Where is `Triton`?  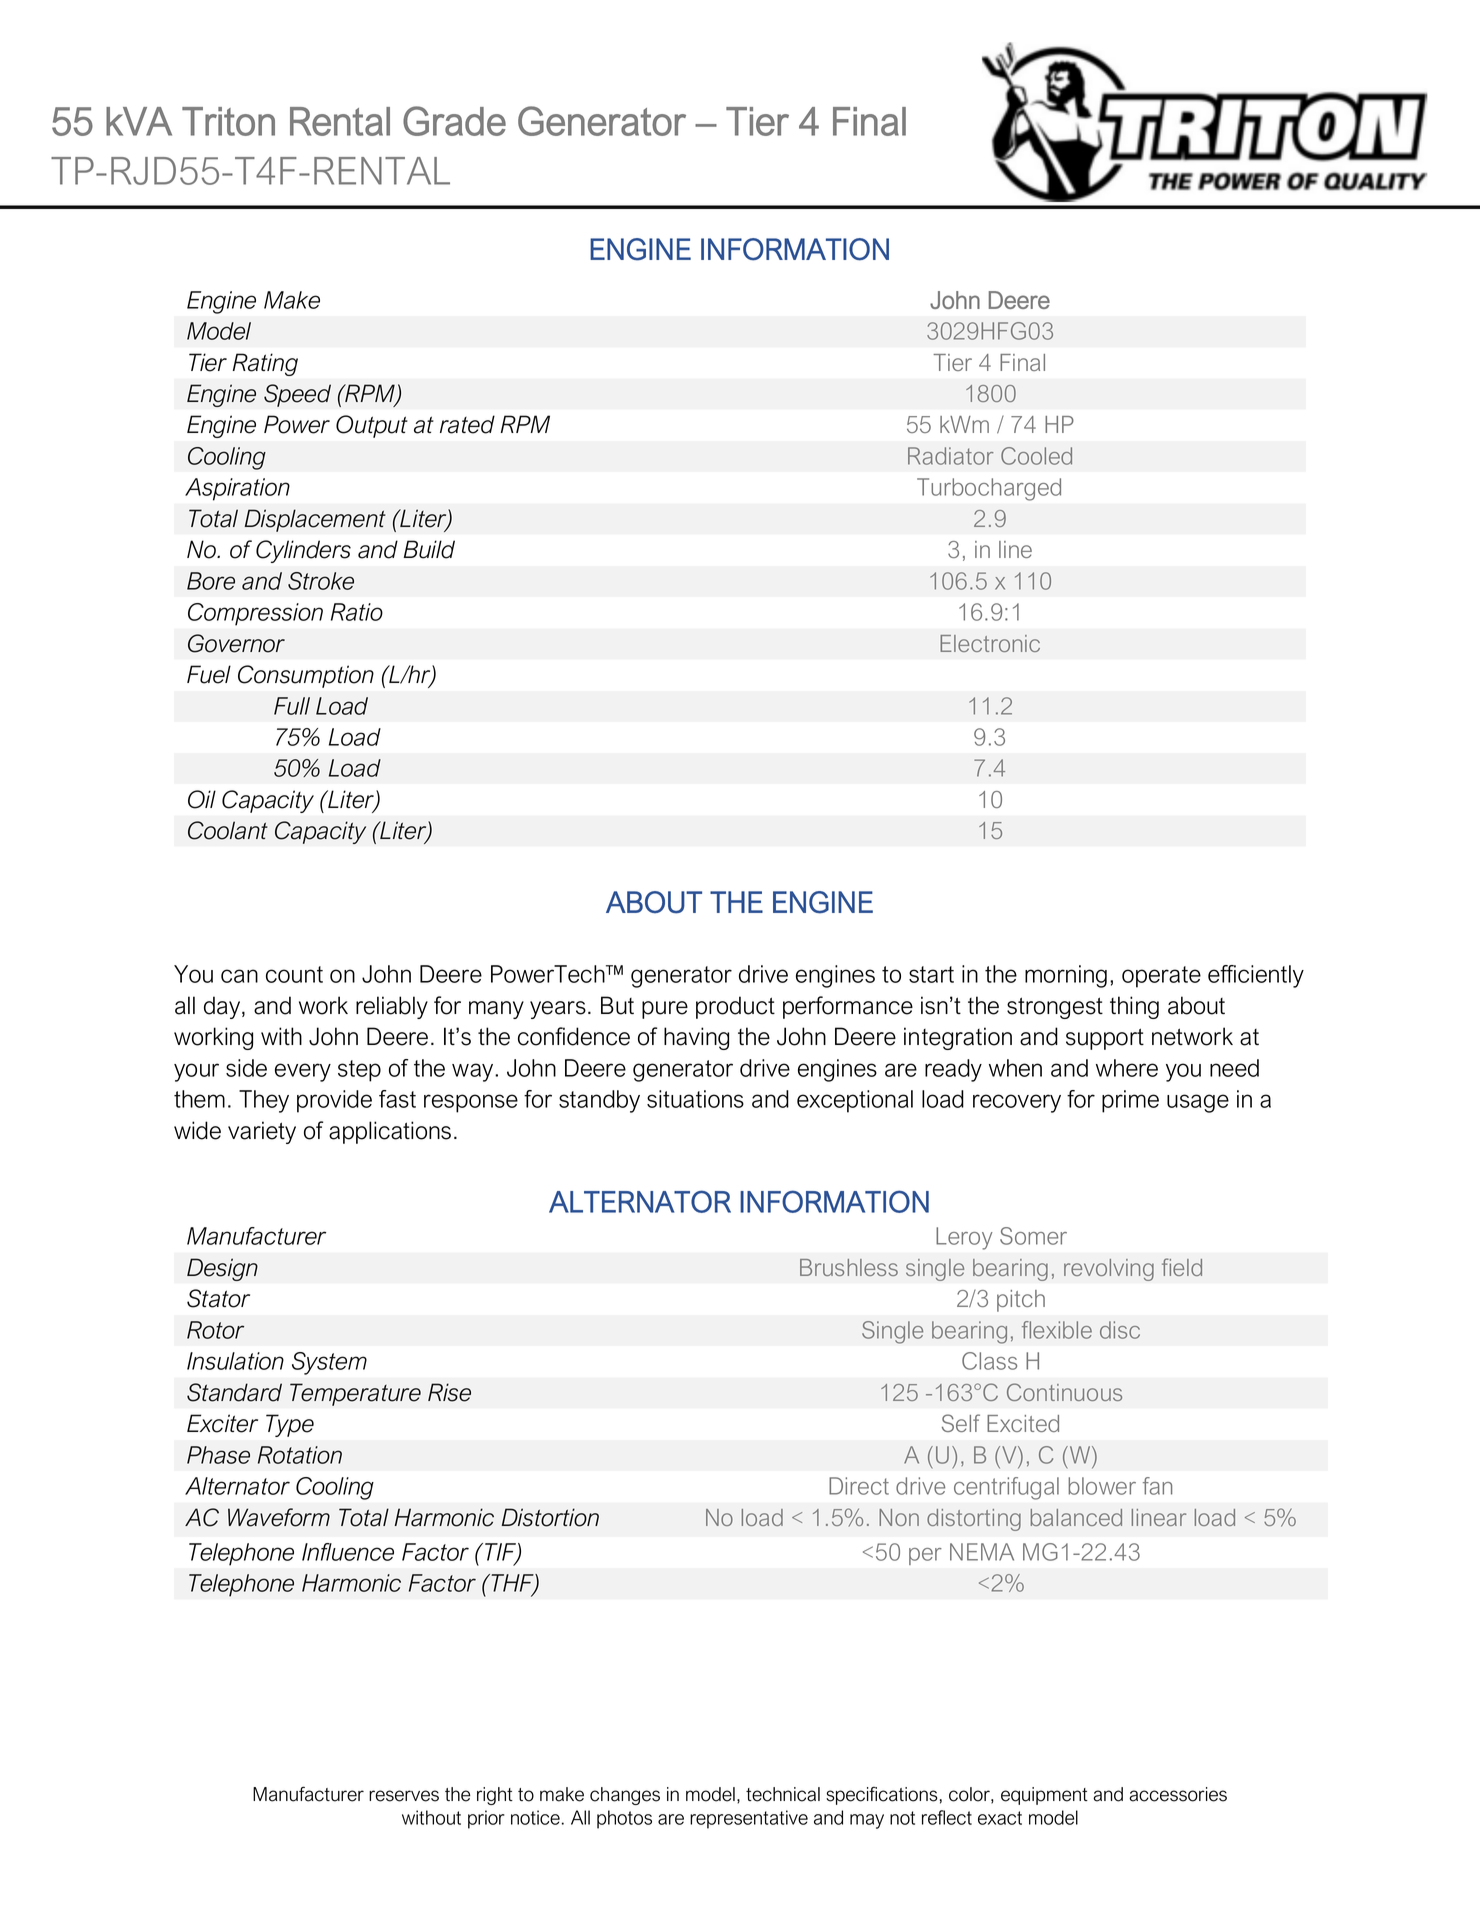 Triton is located at coordinates (228, 121).
